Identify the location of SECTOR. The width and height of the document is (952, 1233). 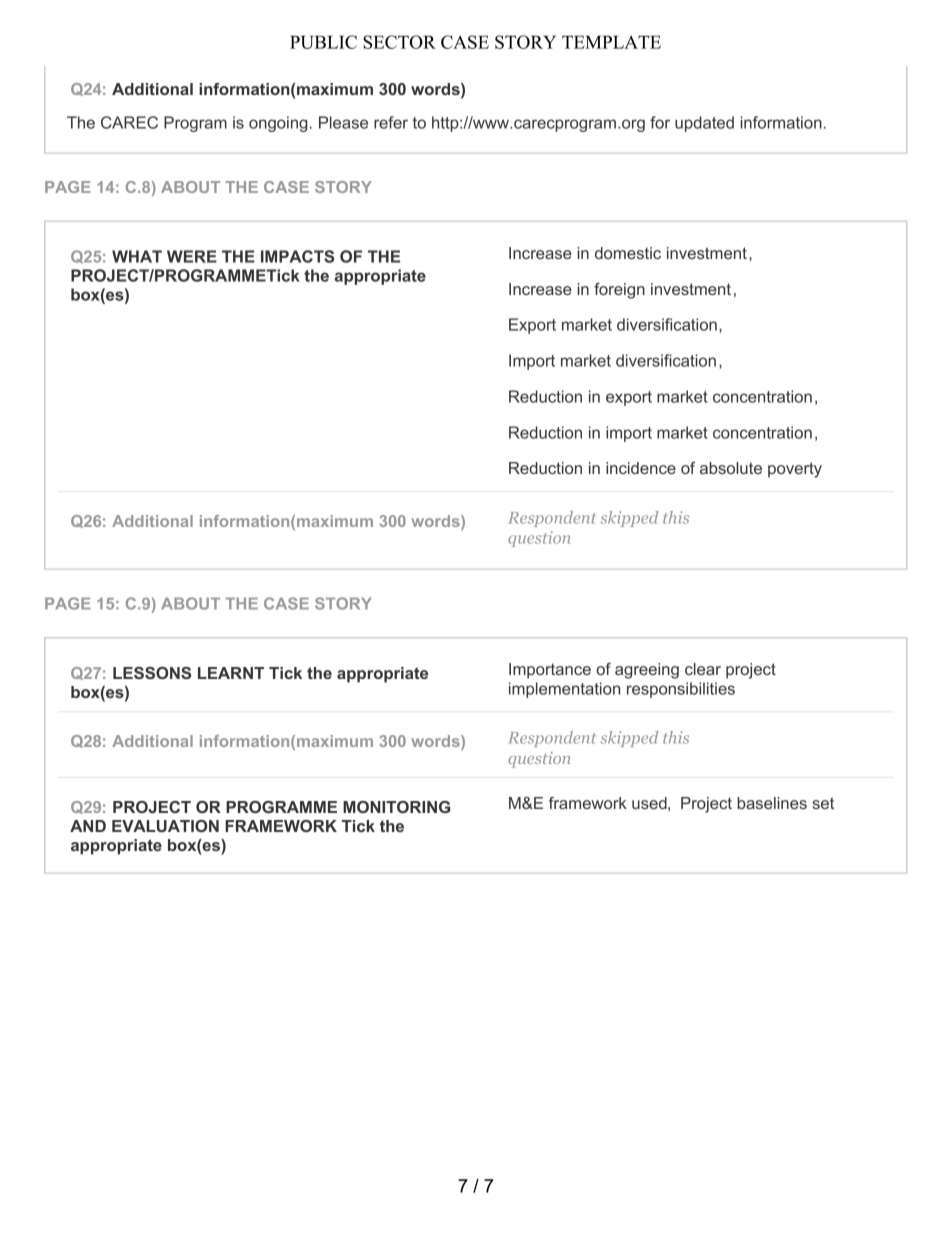
(399, 42).
